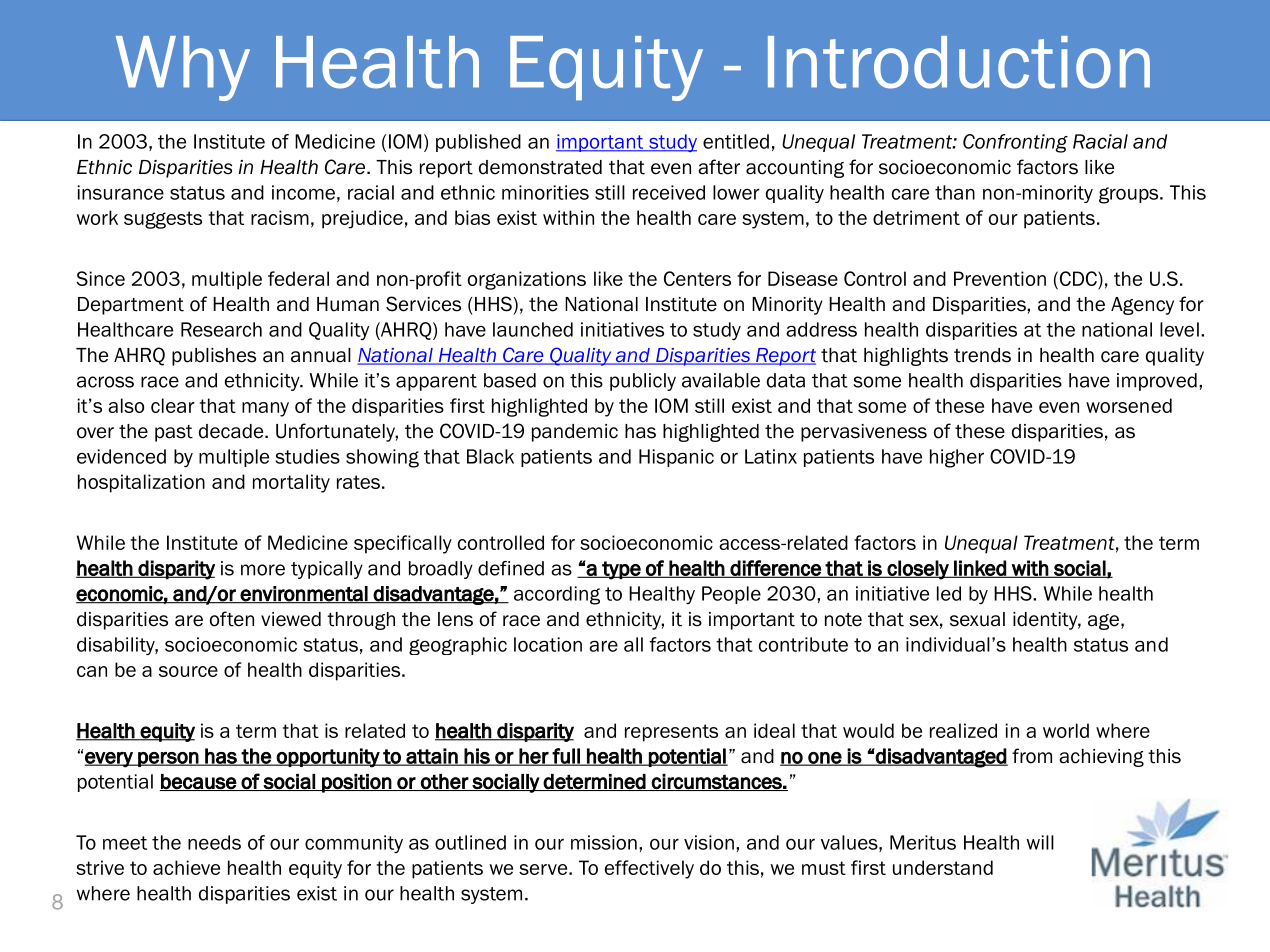  What do you see at coordinates (1078, 278) in the screenshot?
I see `CDC` at bounding box center [1078, 278].
